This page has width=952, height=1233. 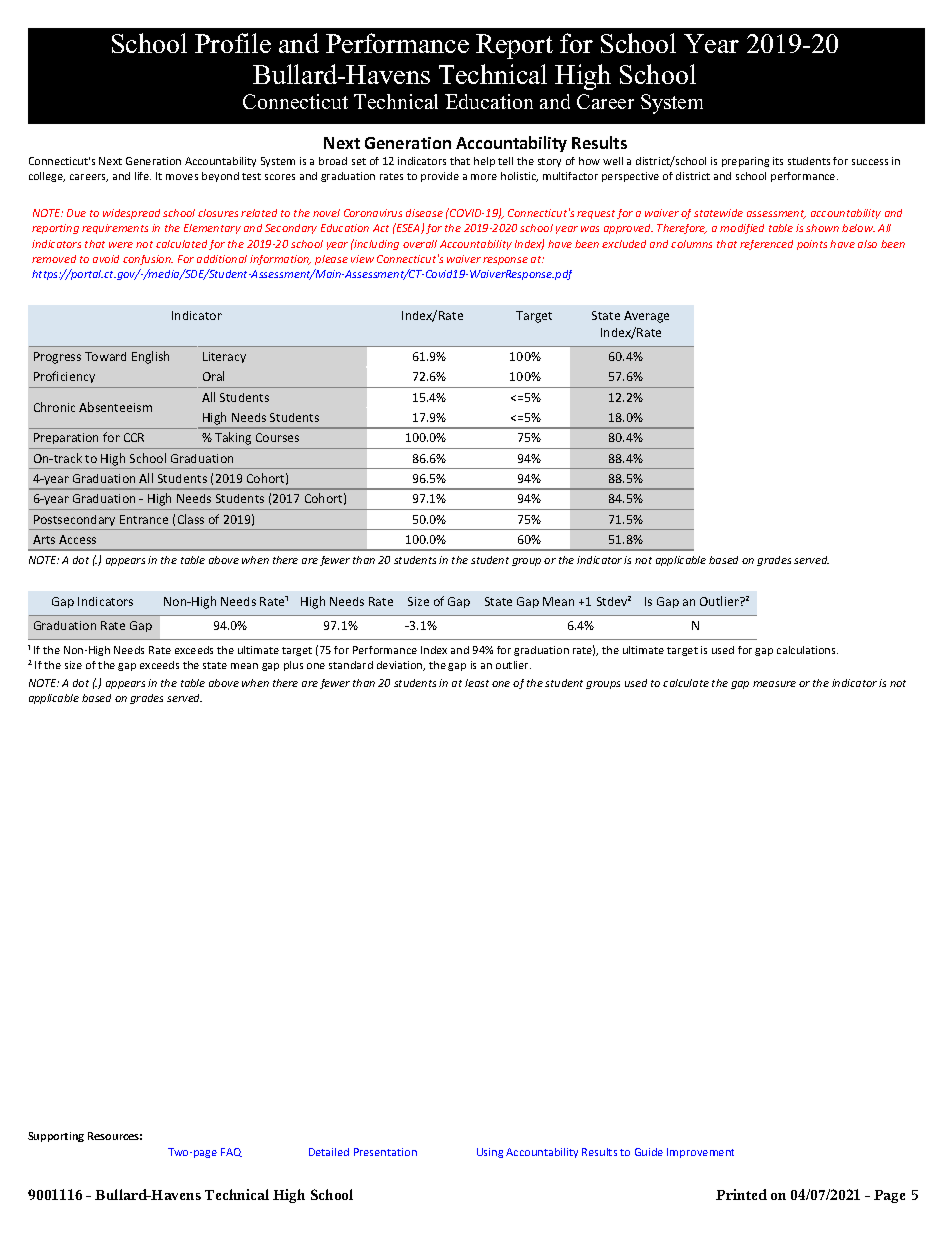 What do you see at coordinates (484, 162) in the page?
I see `help` at bounding box center [484, 162].
